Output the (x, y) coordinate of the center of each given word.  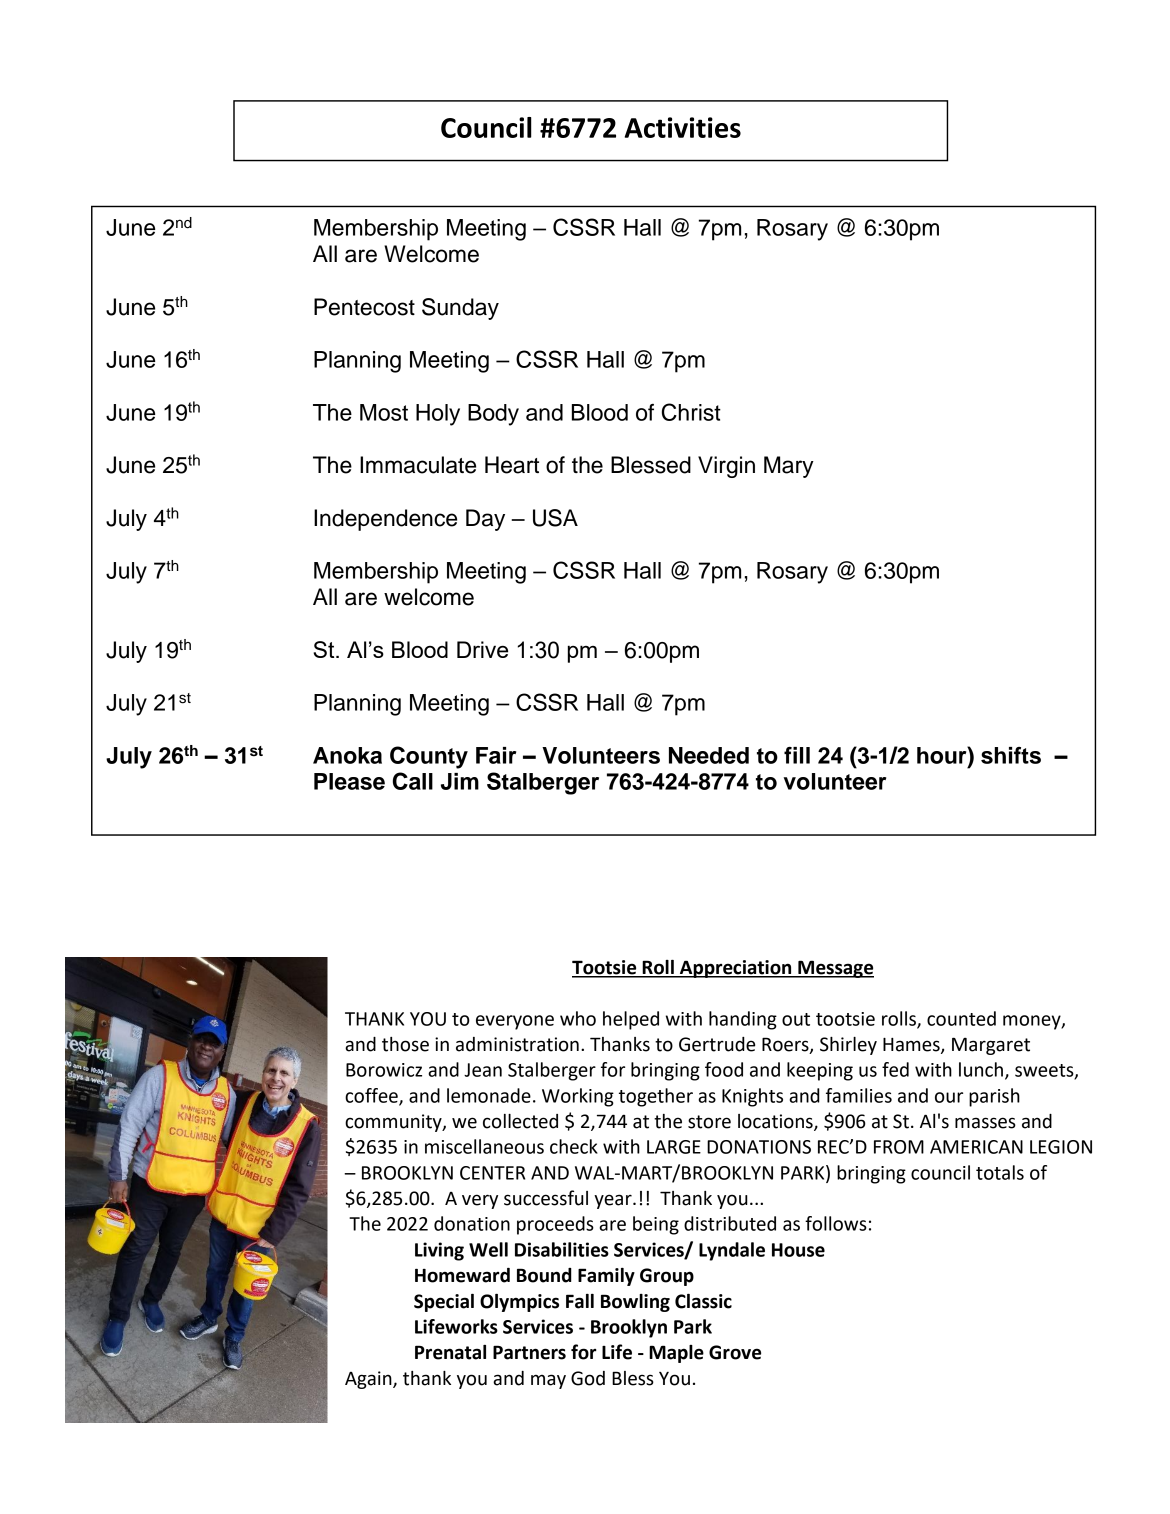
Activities (683, 127)
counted (961, 1018)
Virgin (726, 467)
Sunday (460, 309)
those (405, 1044)
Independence (385, 520)
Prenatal (450, 1352)
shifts (1011, 755)
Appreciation (735, 969)
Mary (789, 467)
